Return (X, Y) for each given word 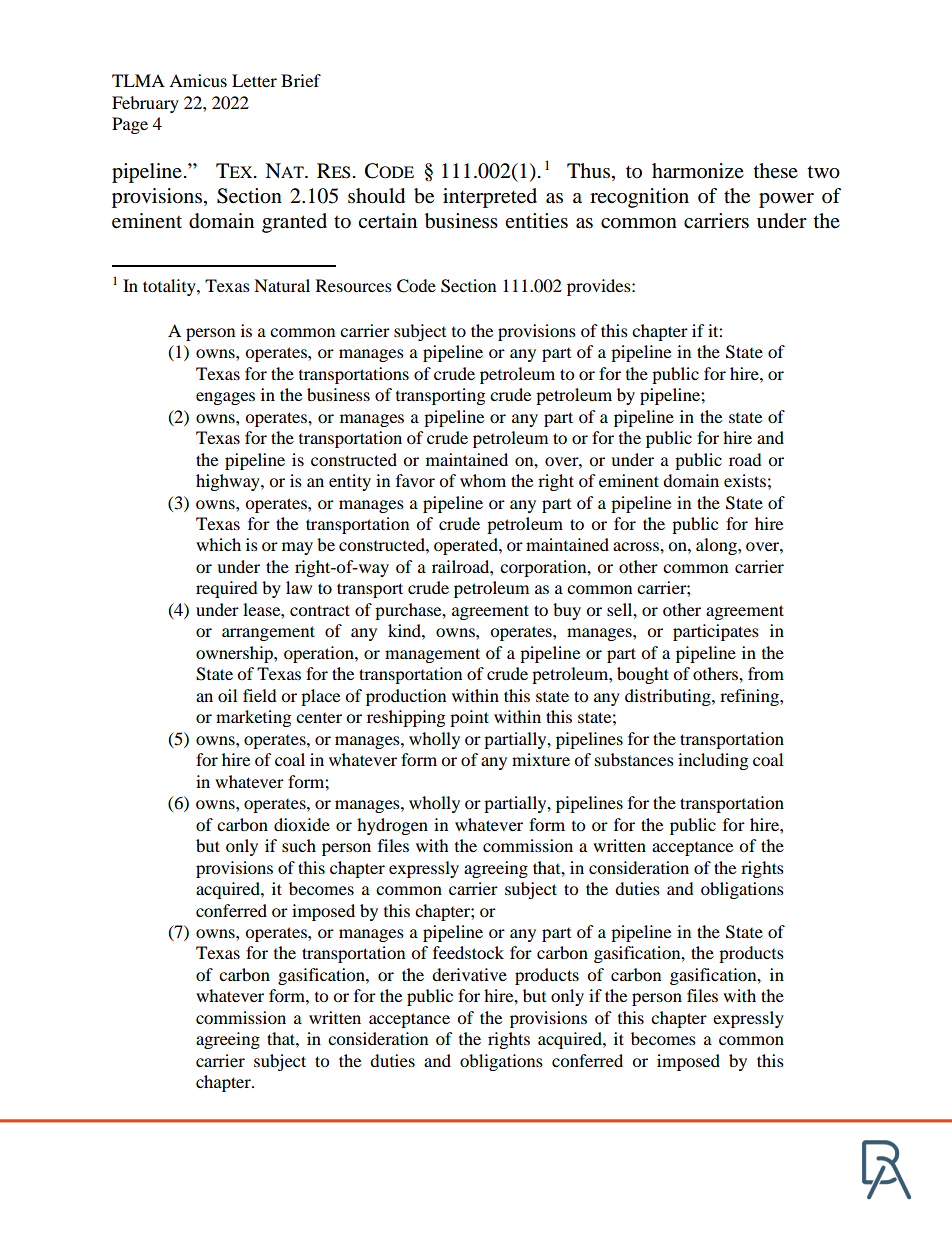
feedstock (468, 952)
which (218, 544)
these (776, 171)
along (717, 546)
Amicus (198, 80)
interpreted (490, 198)
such (299, 845)
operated (467, 546)
